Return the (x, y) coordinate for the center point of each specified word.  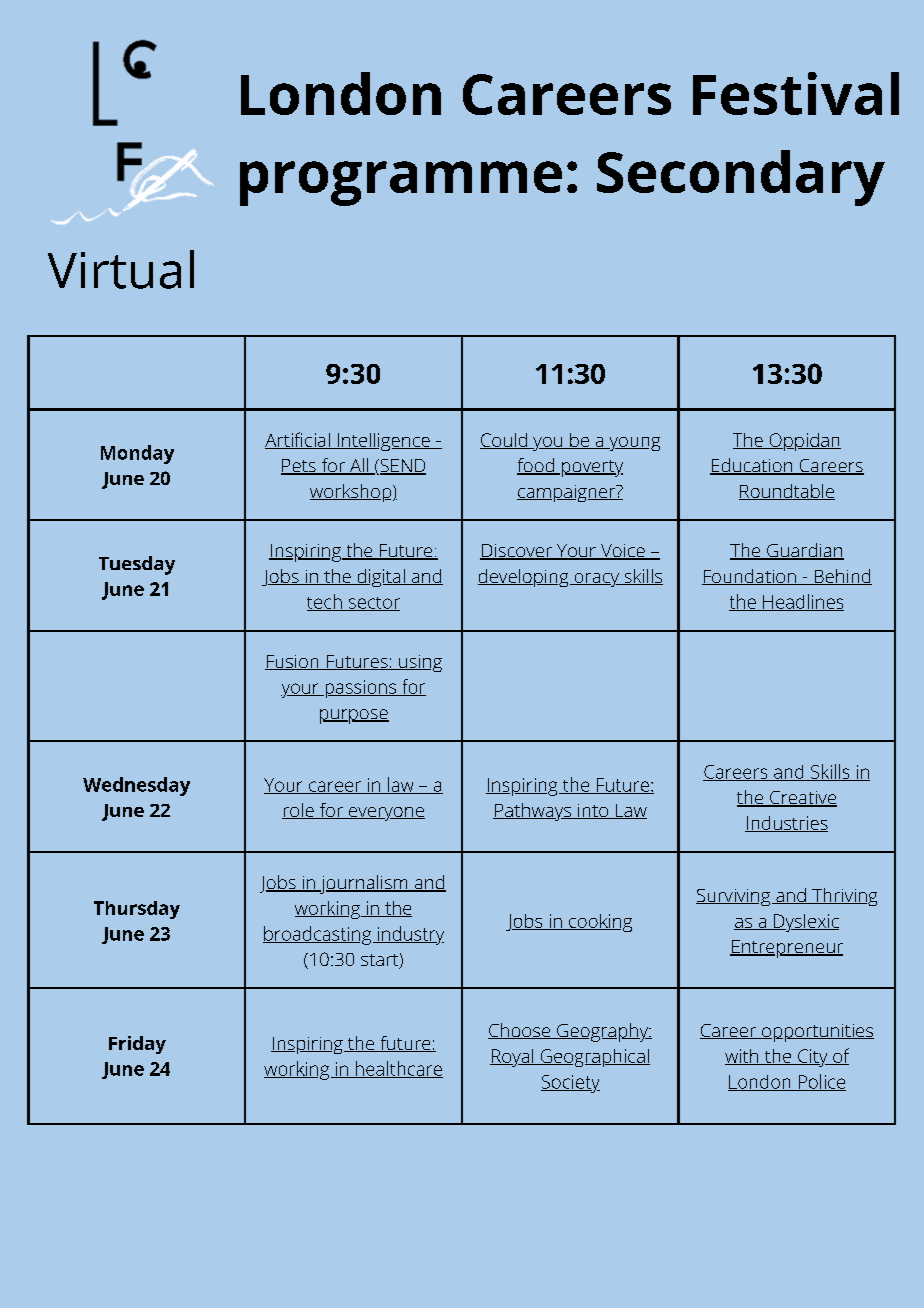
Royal (513, 1058)
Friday (137, 1045)
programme (401, 183)
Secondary (741, 178)
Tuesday (137, 565)
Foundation (750, 577)
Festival (796, 93)
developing (524, 578)
